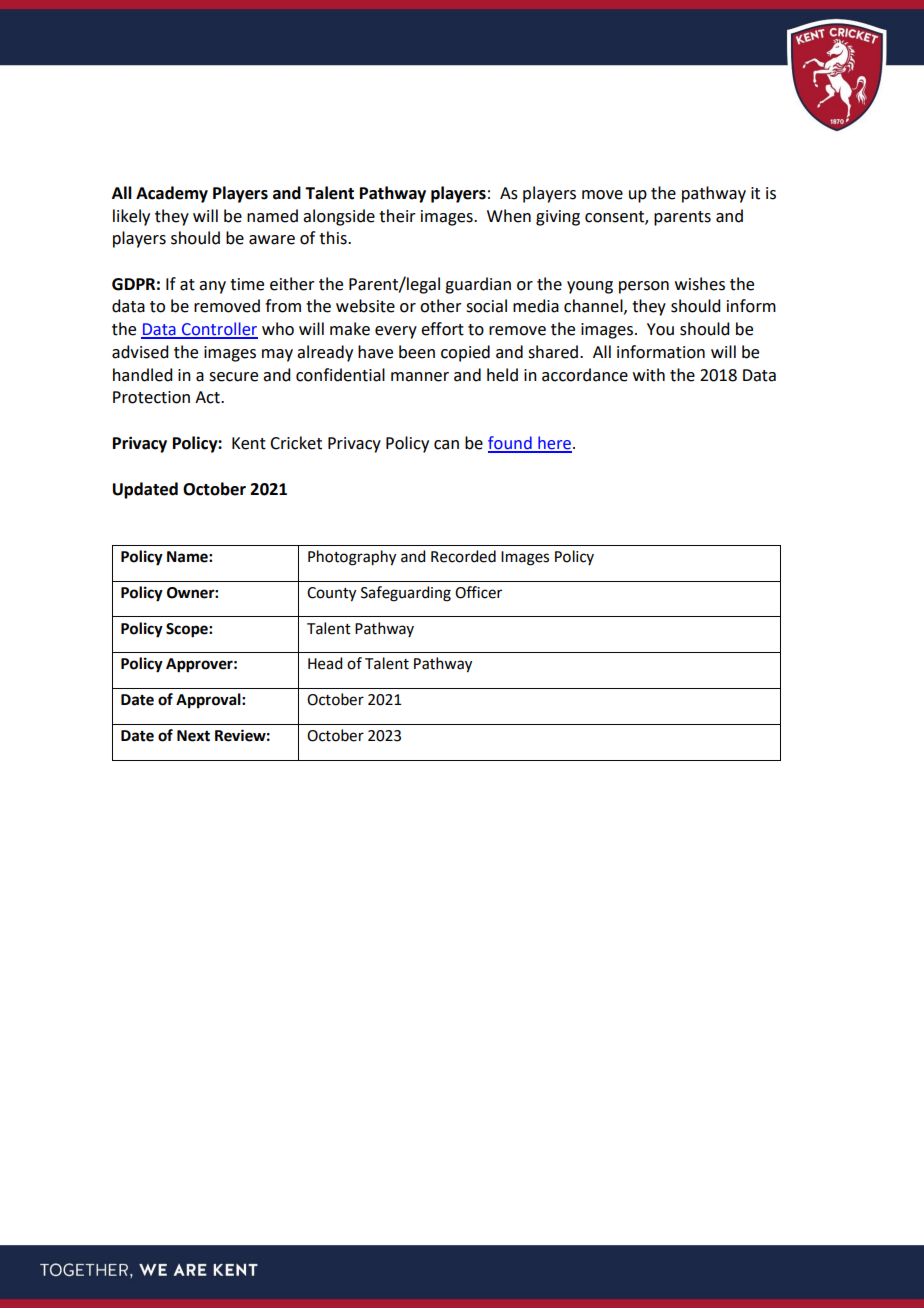 Image resolution: width=924 pixels, height=1308 pixels. Describe the element at coordinates (219, 330) in the document. I see `Controller` at that location.
